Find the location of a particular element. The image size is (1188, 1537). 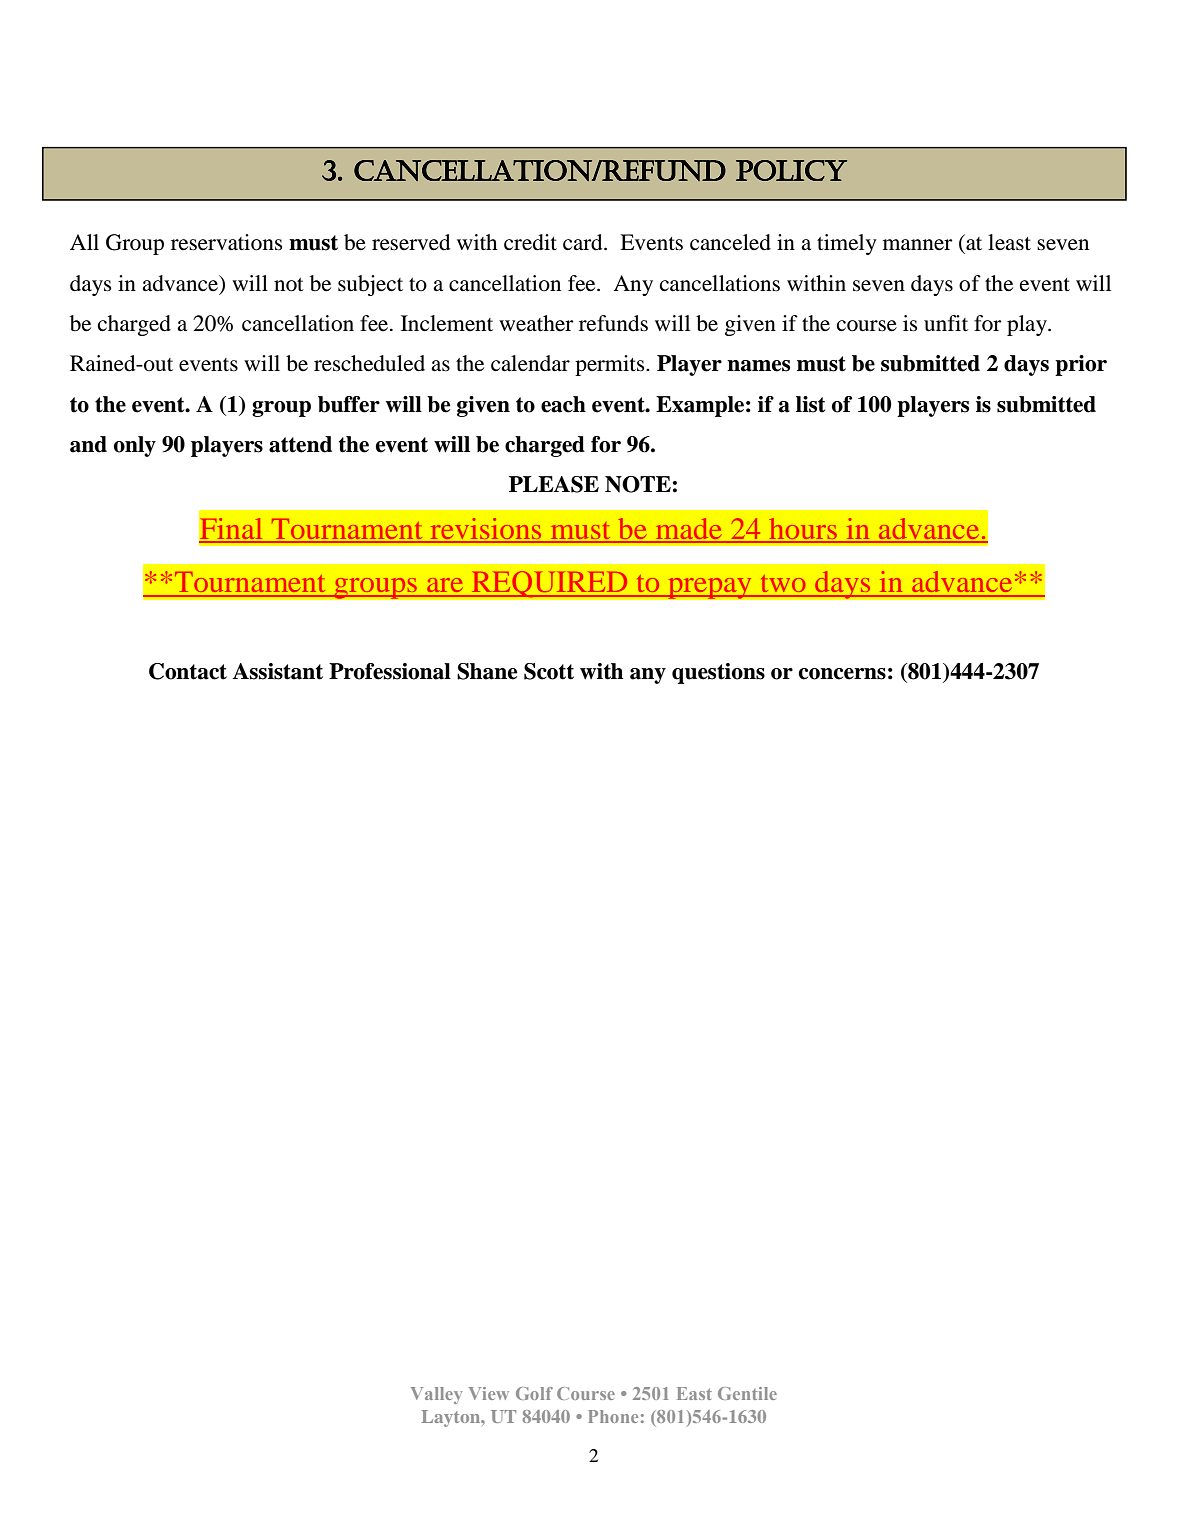

PLEASE is located at coordinates (554, 484).
